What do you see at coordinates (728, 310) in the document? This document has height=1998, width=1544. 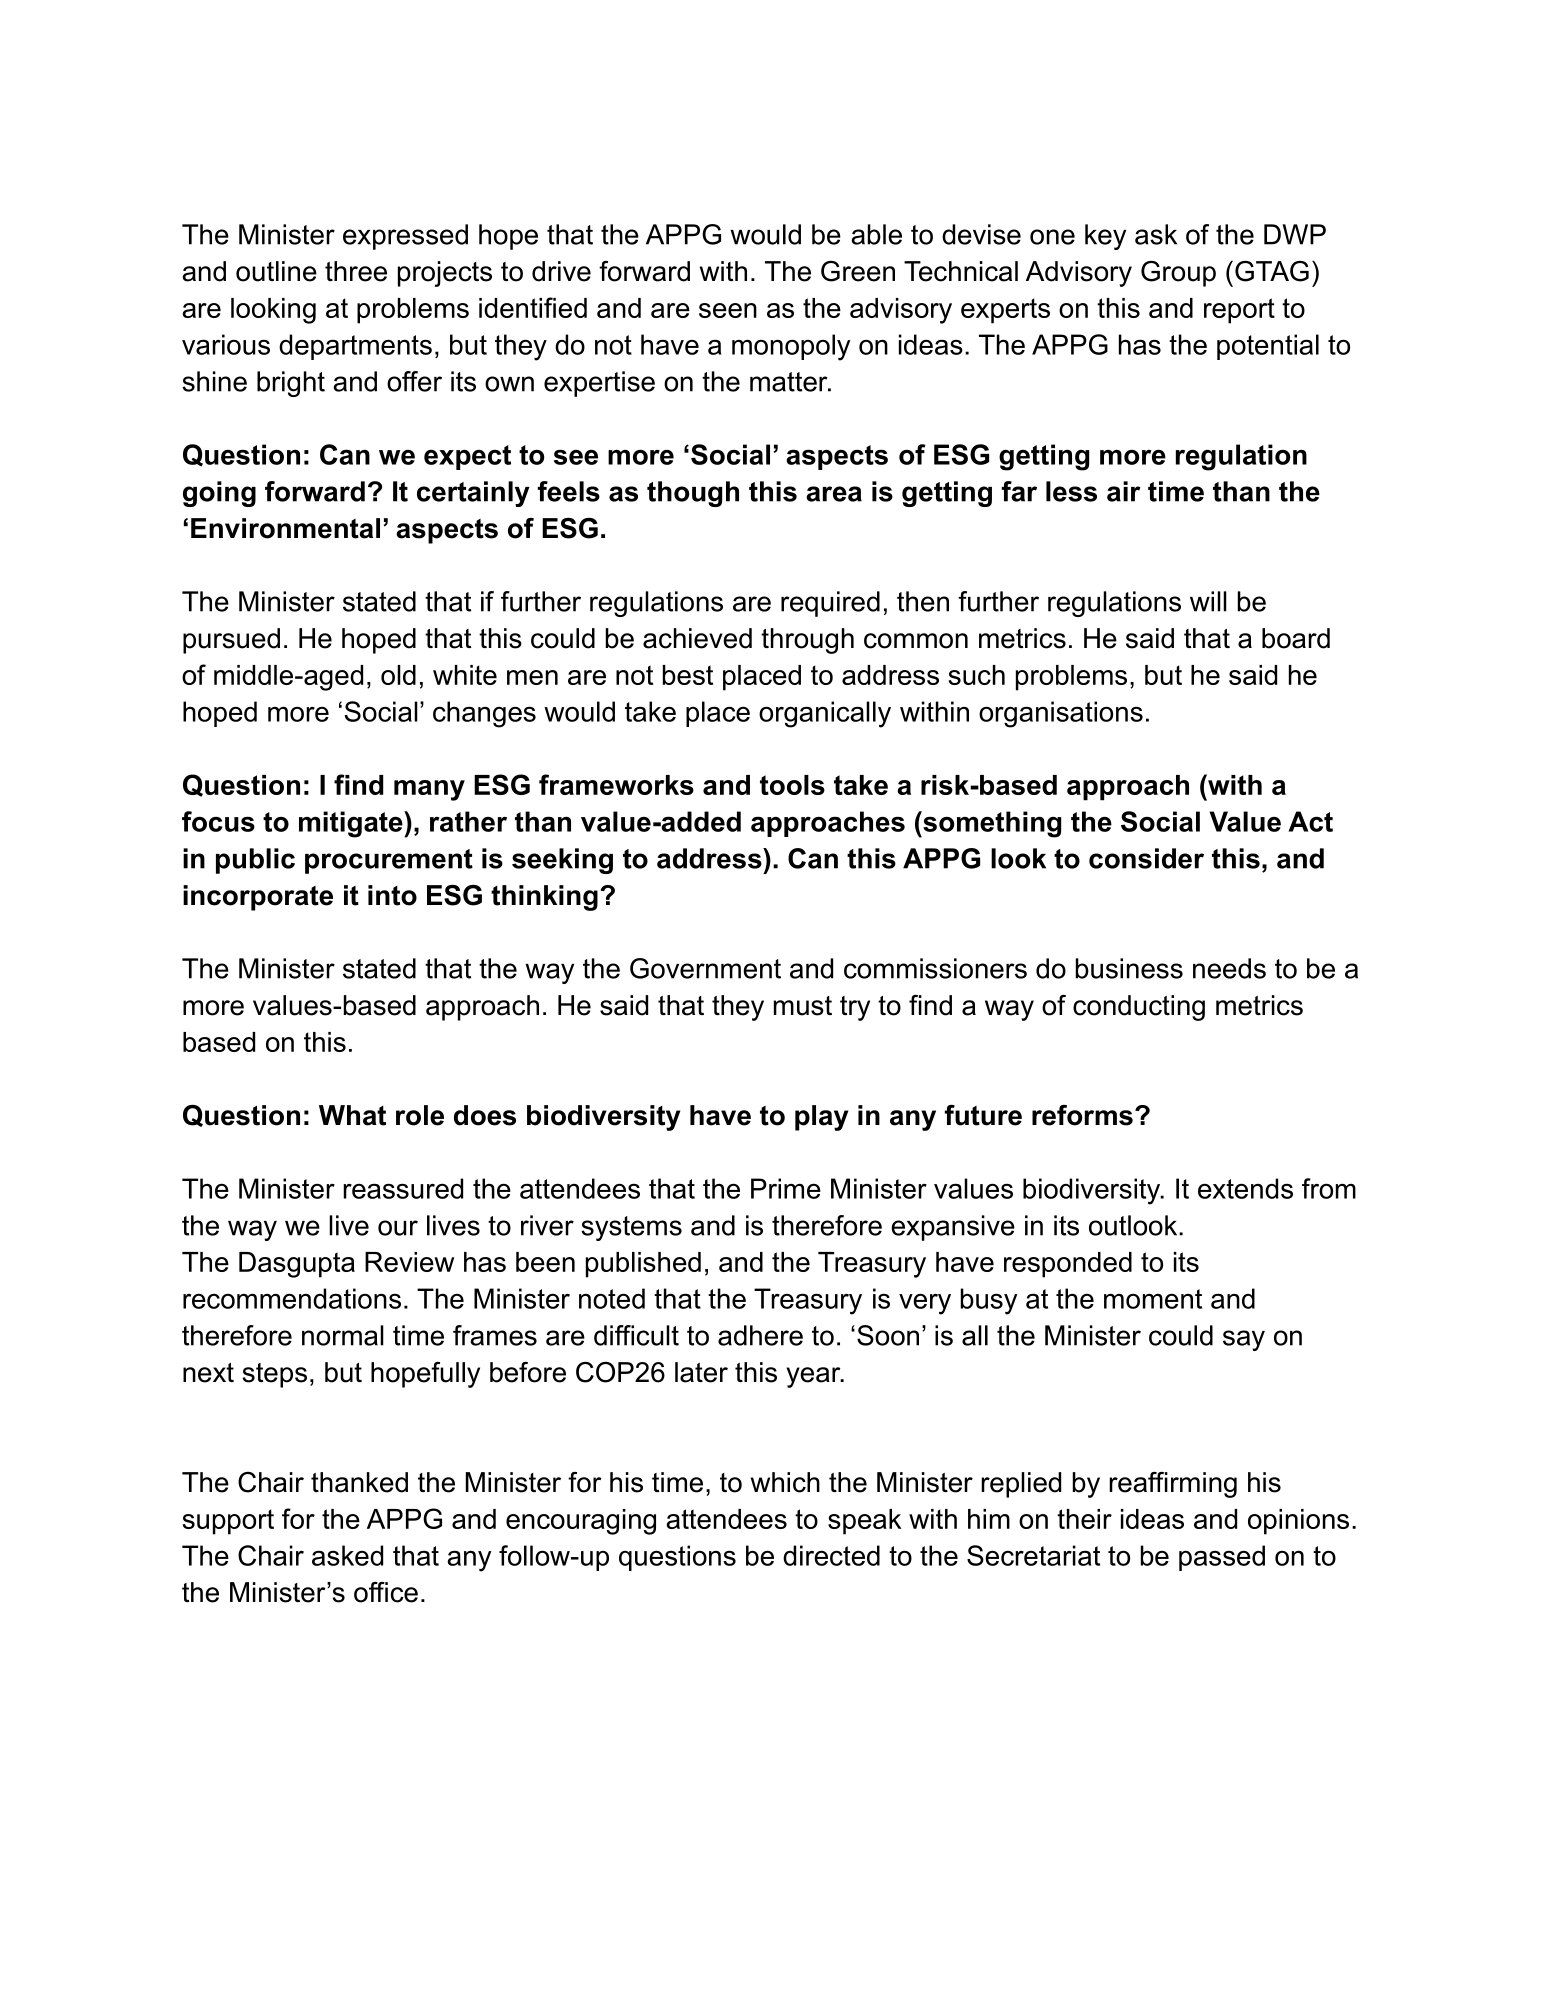 I see `seen` at bounding box center [728, 310].
